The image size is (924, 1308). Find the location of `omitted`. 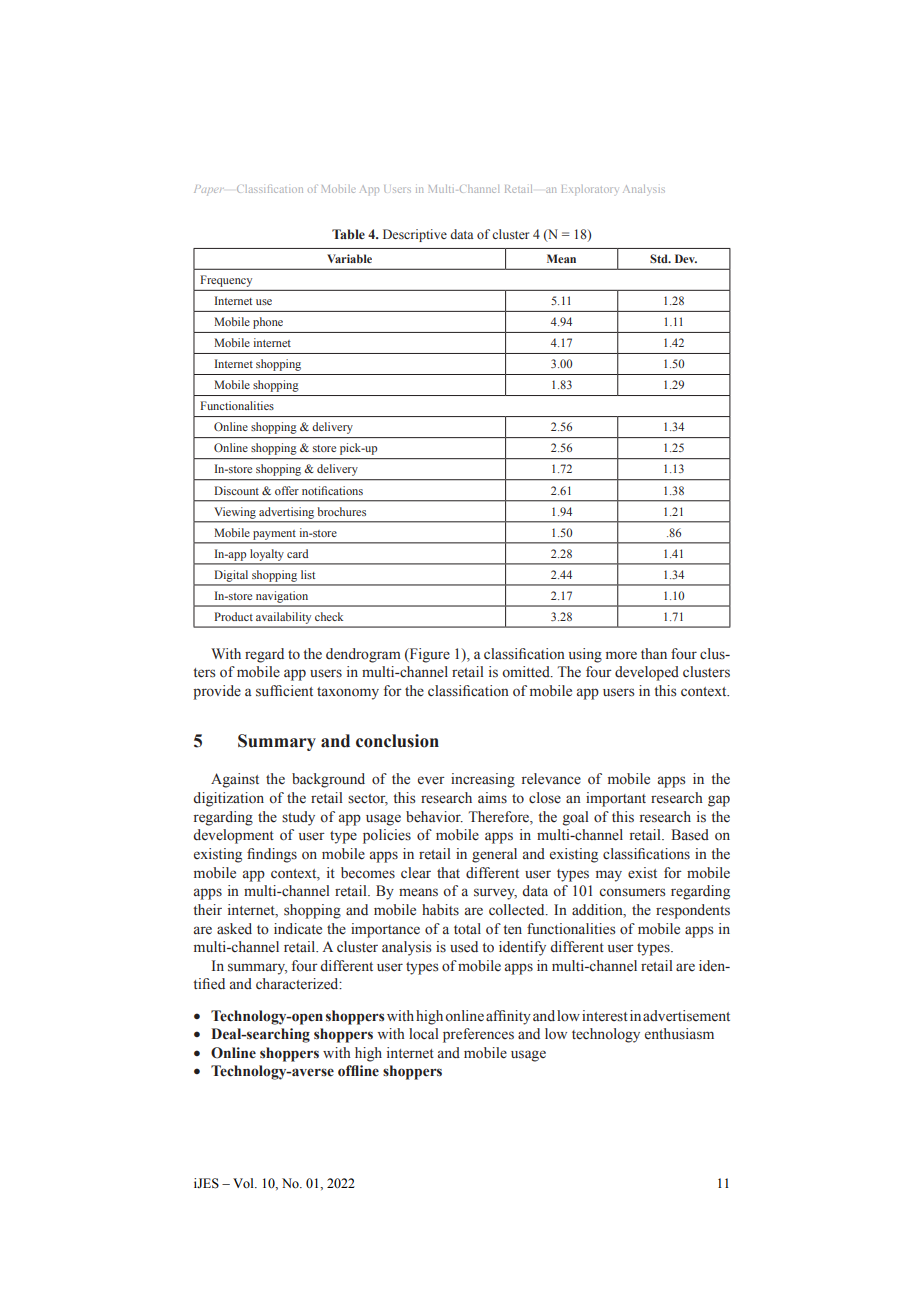

omitted is located at coordinates (527, 672).
